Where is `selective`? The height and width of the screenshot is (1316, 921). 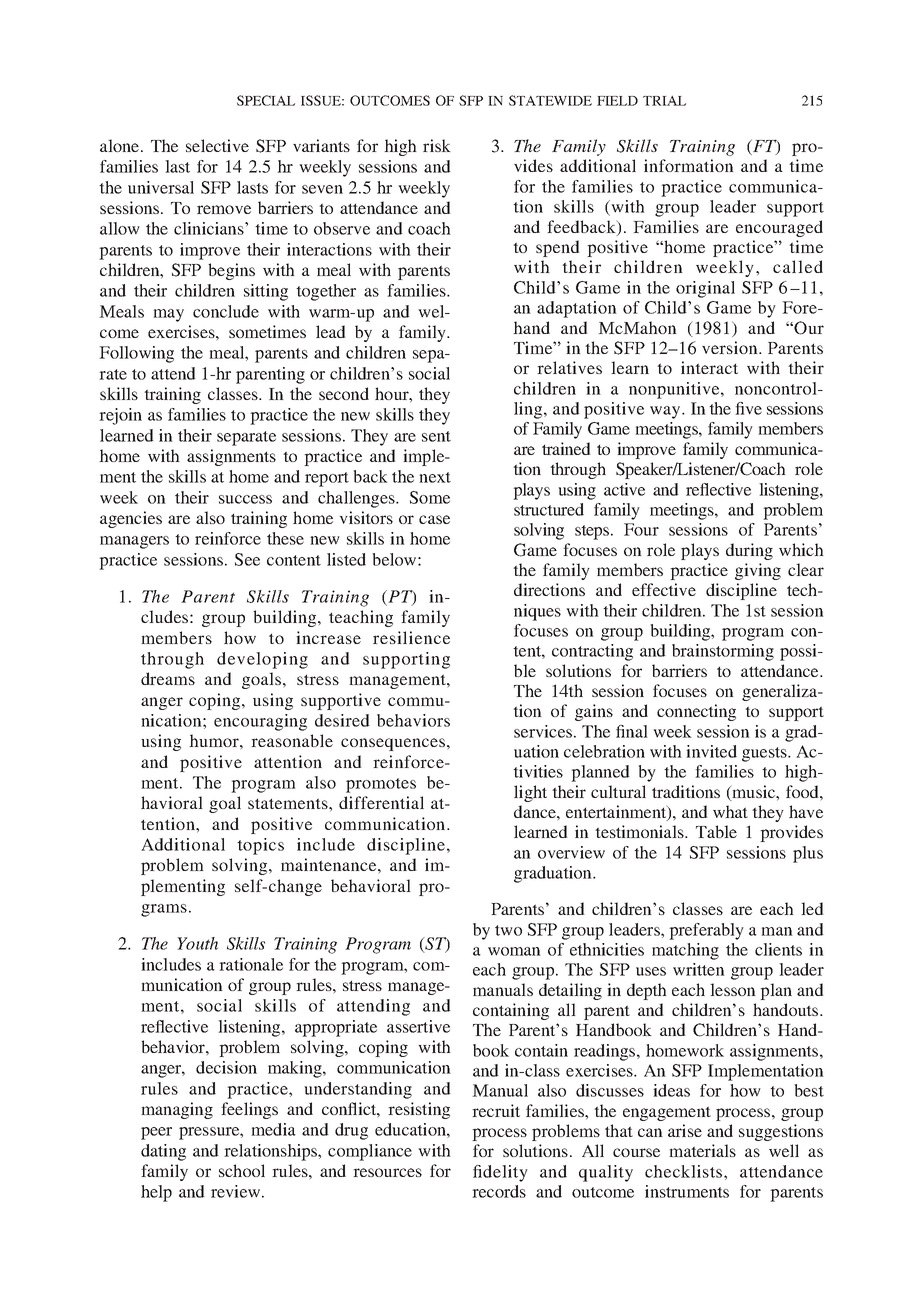
selective is located at coordinates (217, 145).
